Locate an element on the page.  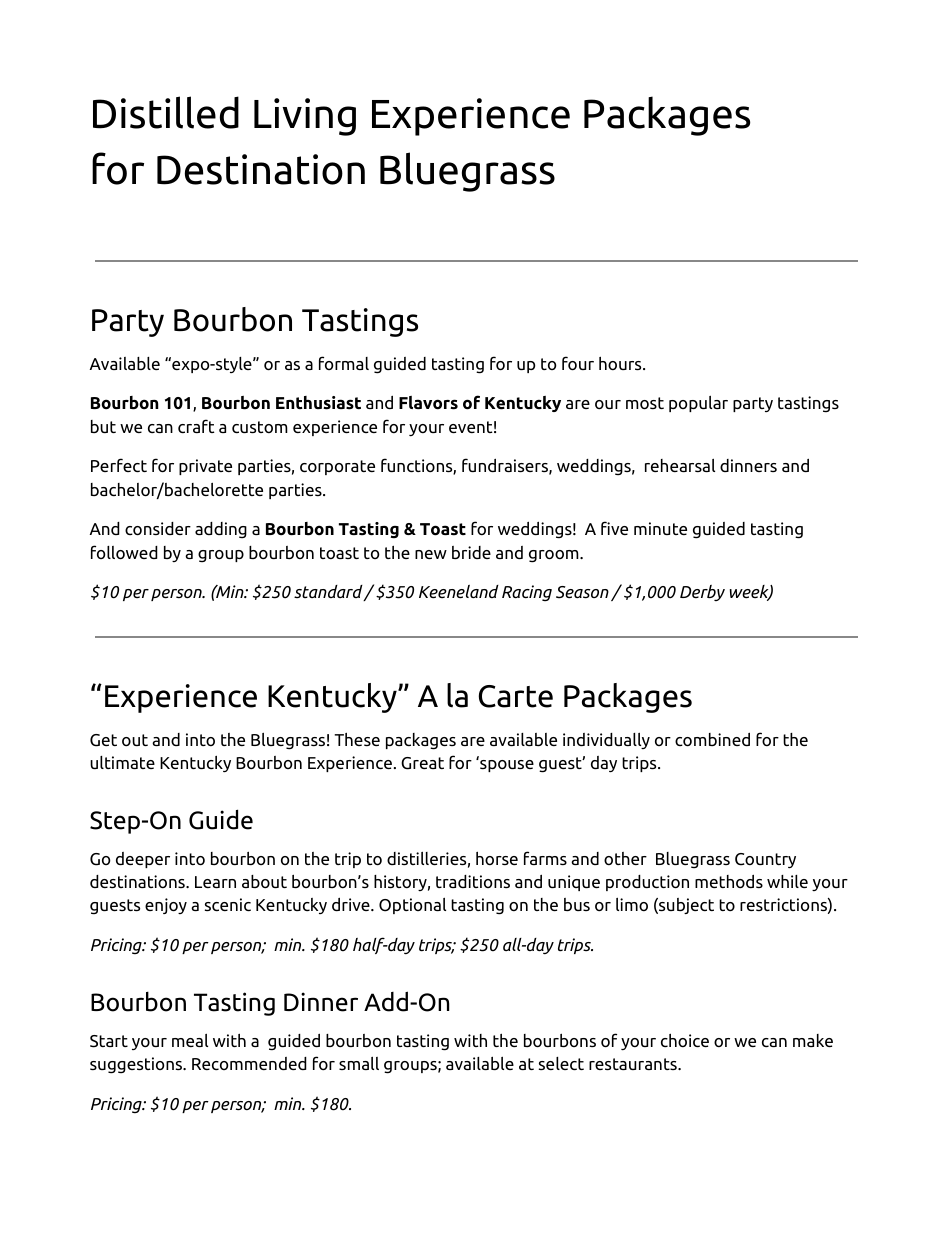
meal is located at coordinates (190, 1040).
